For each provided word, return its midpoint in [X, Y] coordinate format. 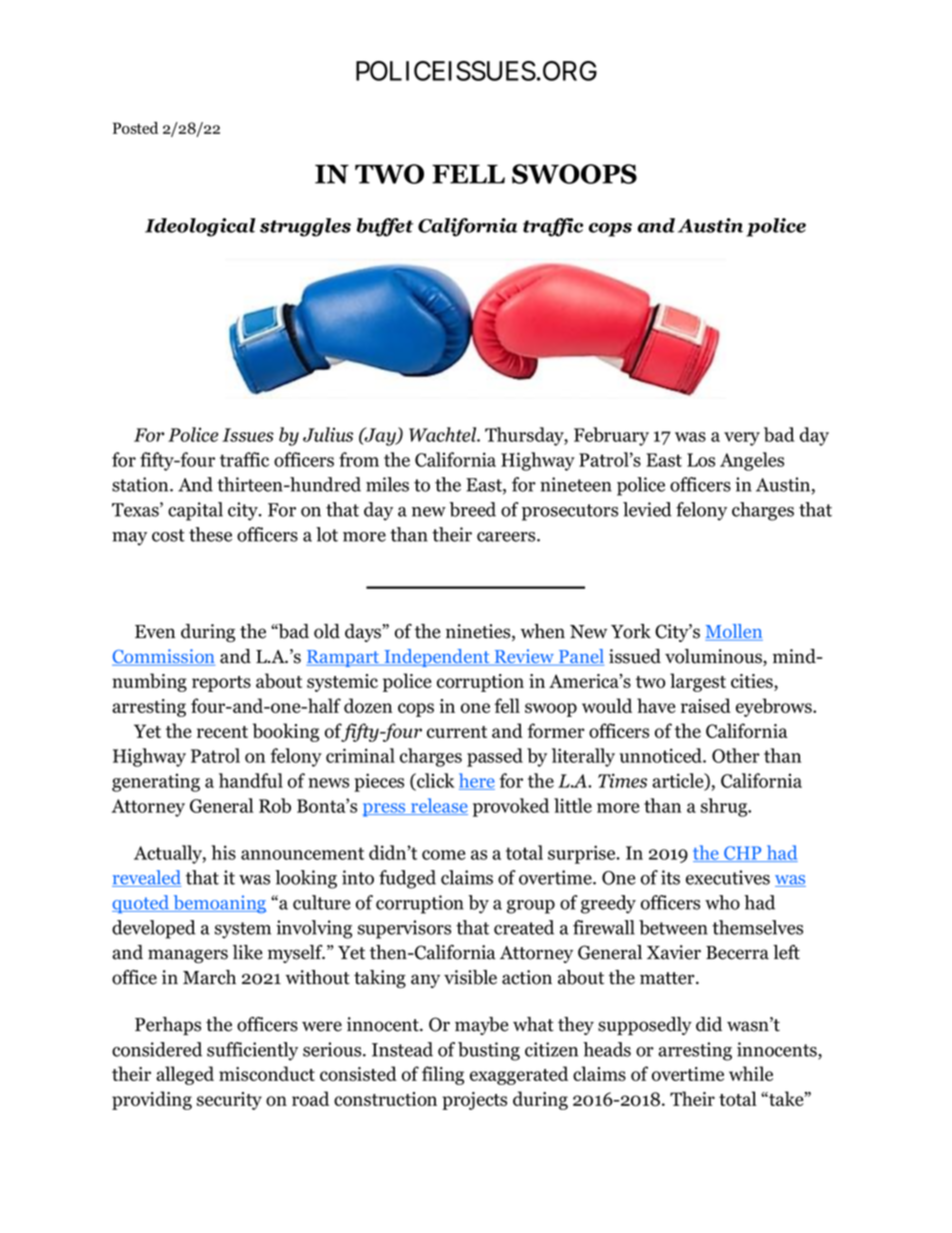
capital [195, 511]
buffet [385, 227]
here [477, 781]
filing [443, 1075]
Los [701, 460]
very [742, 439]
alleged [185, 1075]
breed [472, 509]
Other [736, 755]
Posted [135, 128]
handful [251, 780]
